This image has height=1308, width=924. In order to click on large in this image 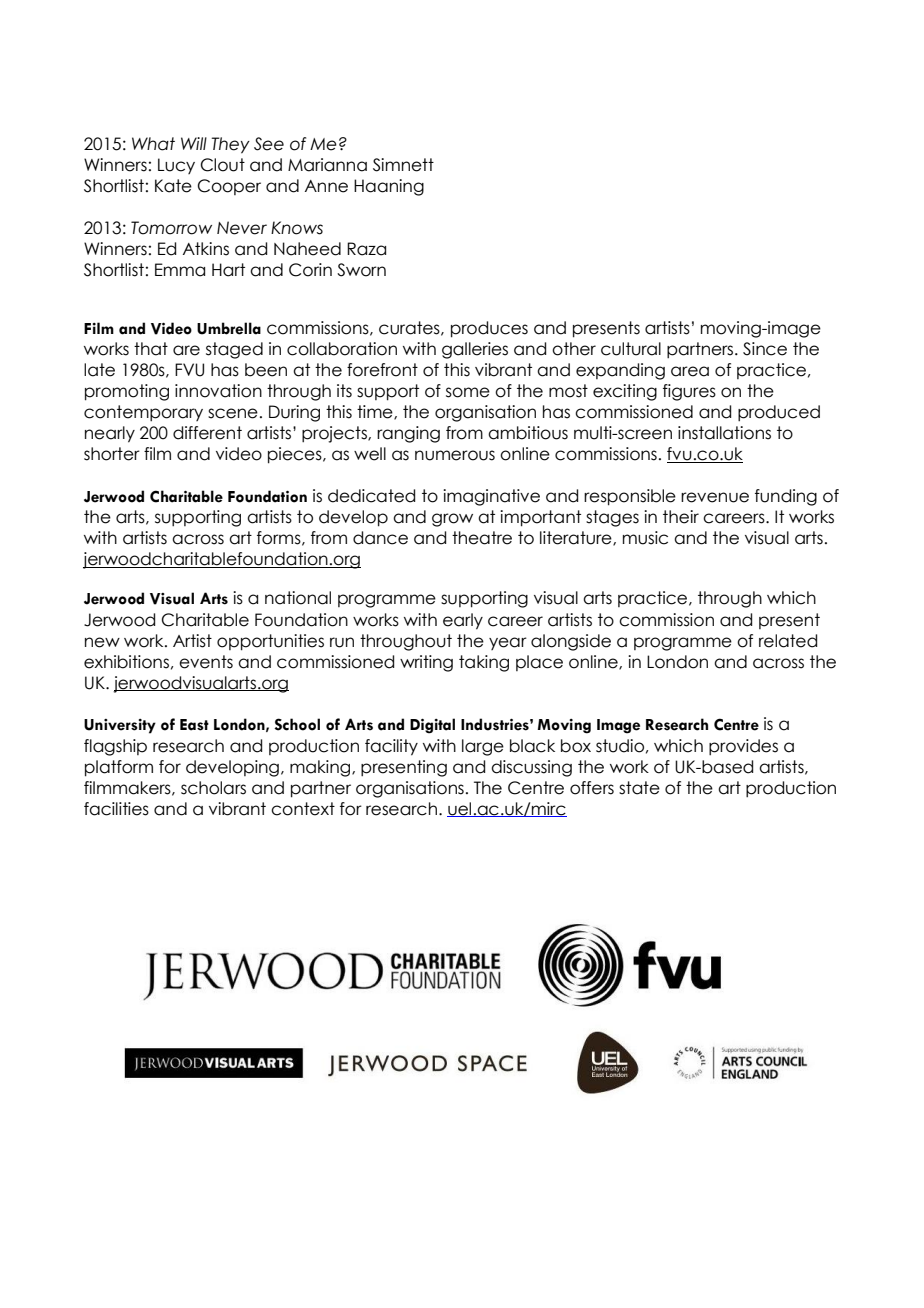, I will do `click(483, 747)`.
